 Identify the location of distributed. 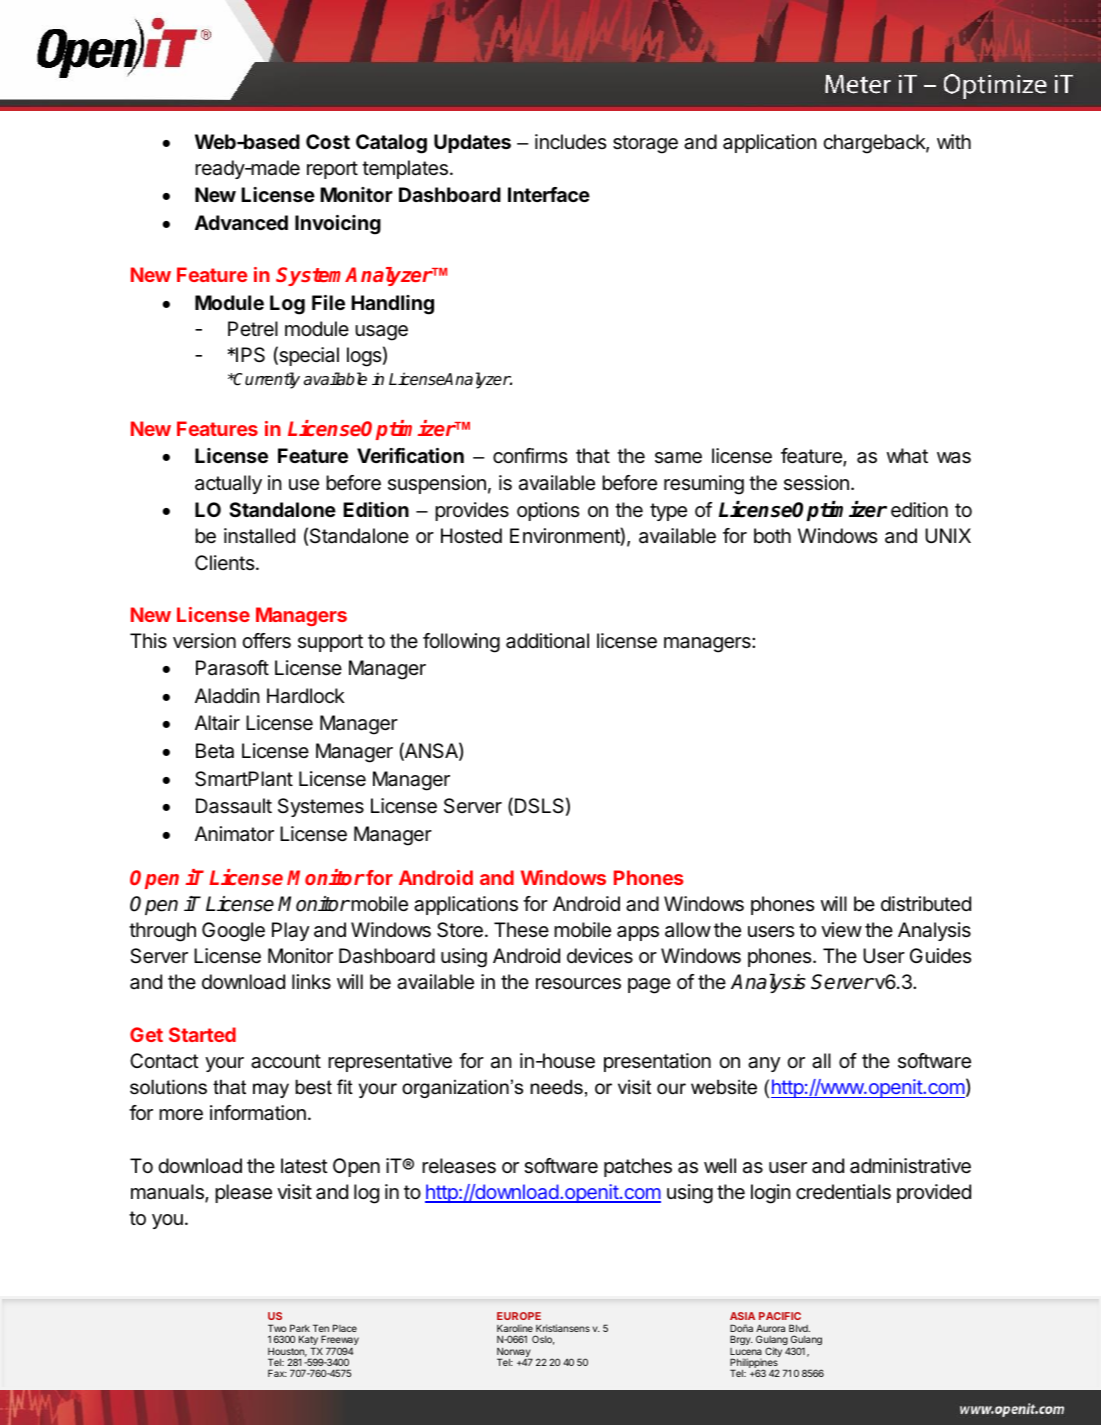
(926, 904).
